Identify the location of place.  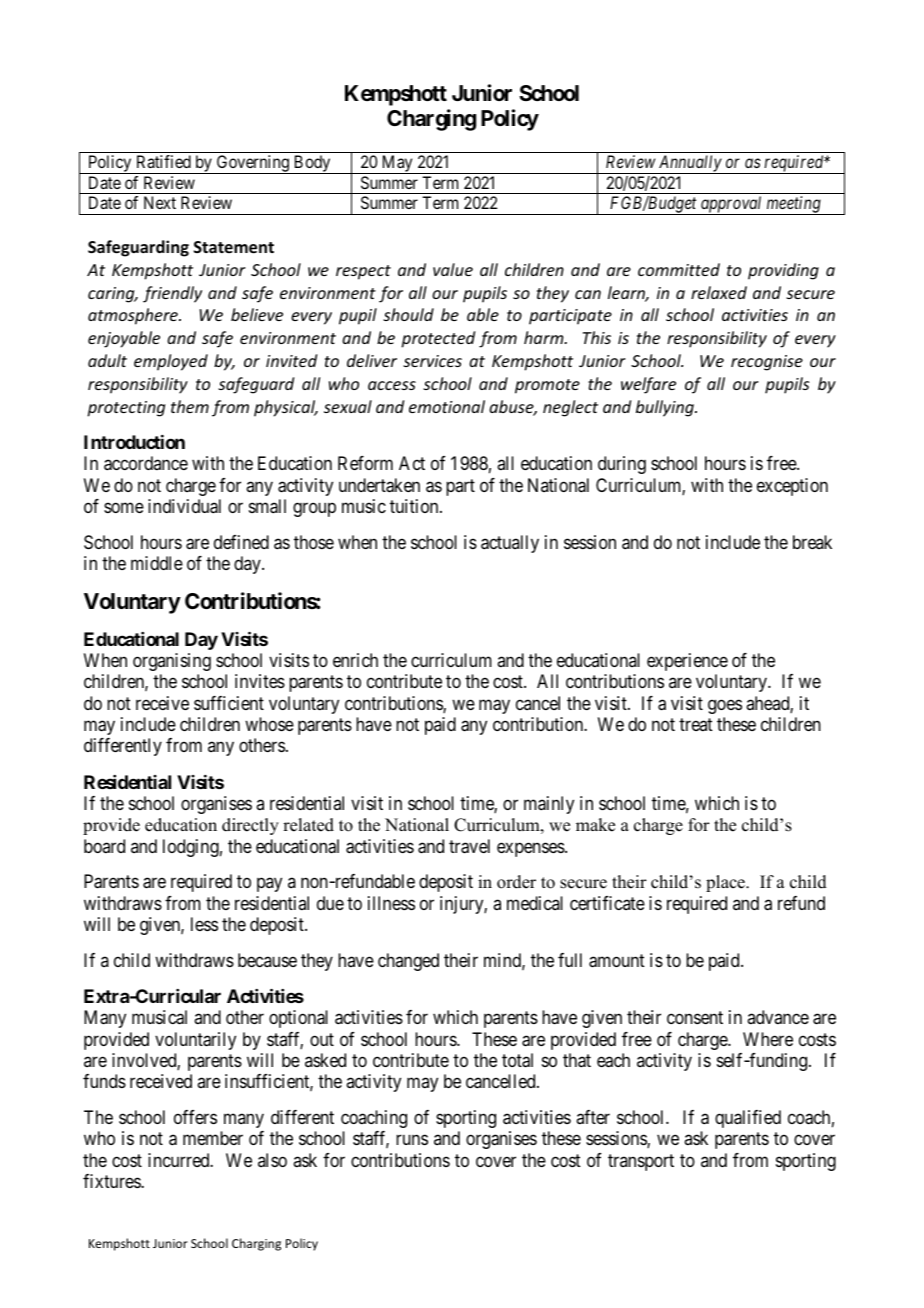
(726, 883).
